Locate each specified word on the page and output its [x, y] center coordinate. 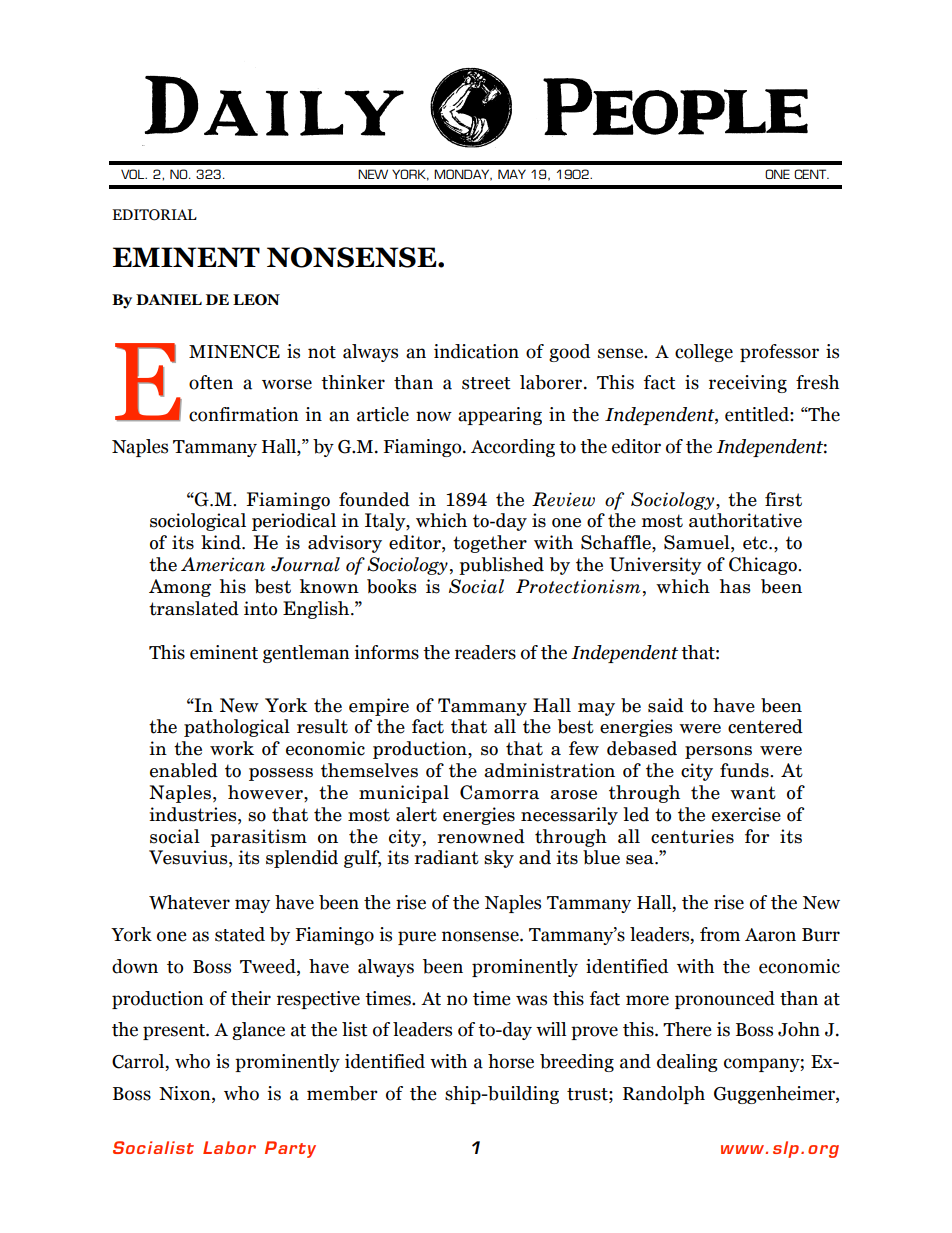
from [720, 934]
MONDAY [463, 175]
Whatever [189, 902]
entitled [758, 414]
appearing [500, 416]
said [666, 705]
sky [499, 859]
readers [485, 652]
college [704, 353]
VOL [134, 174]
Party [290, 1149]
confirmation [244, 414]
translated [194, 608]
